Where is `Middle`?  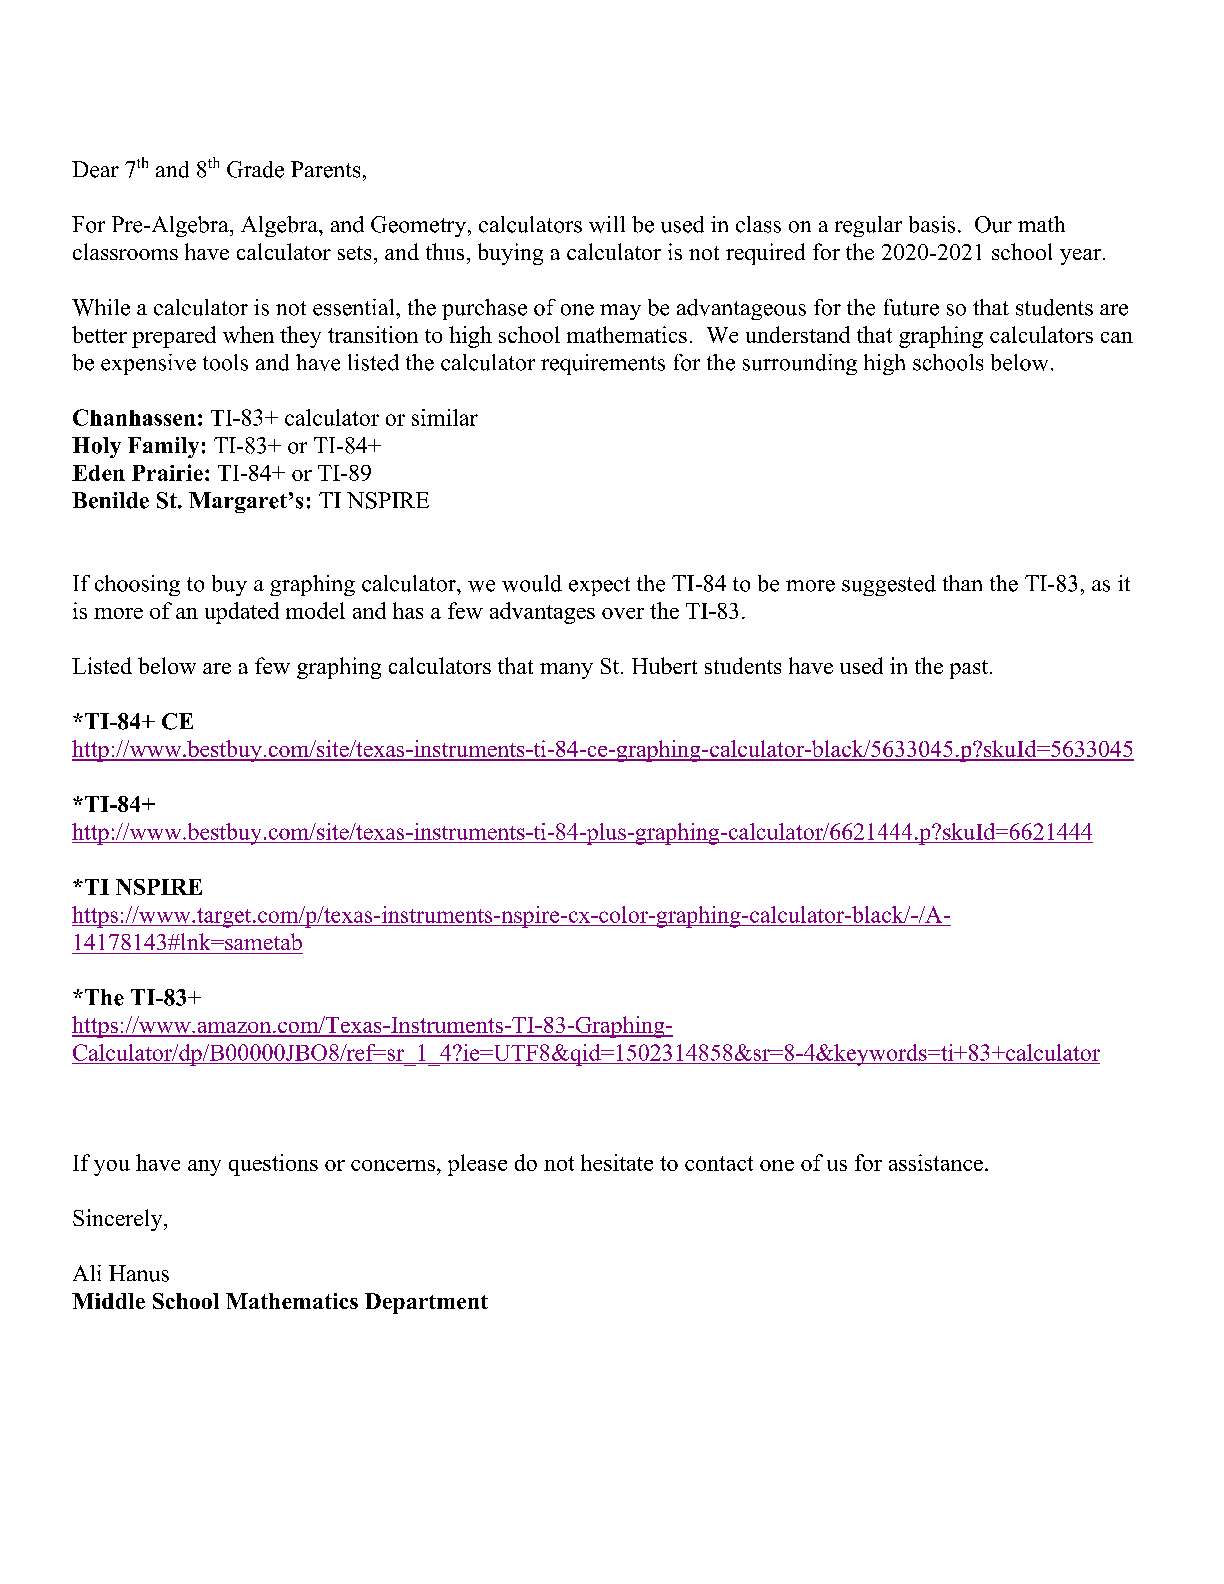
Middle is located at coordinates (108, 1301).
